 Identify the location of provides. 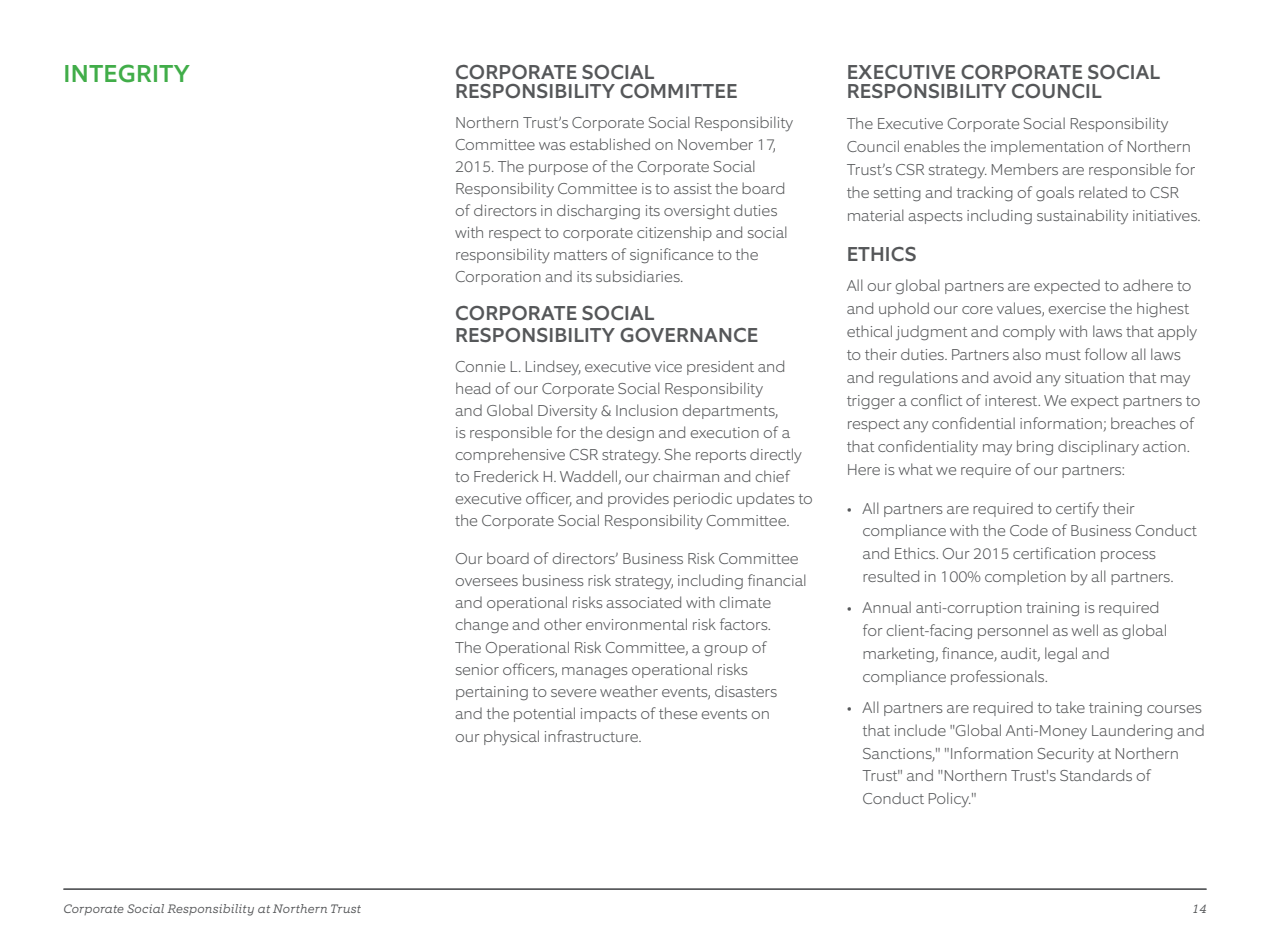
(638, 499).
